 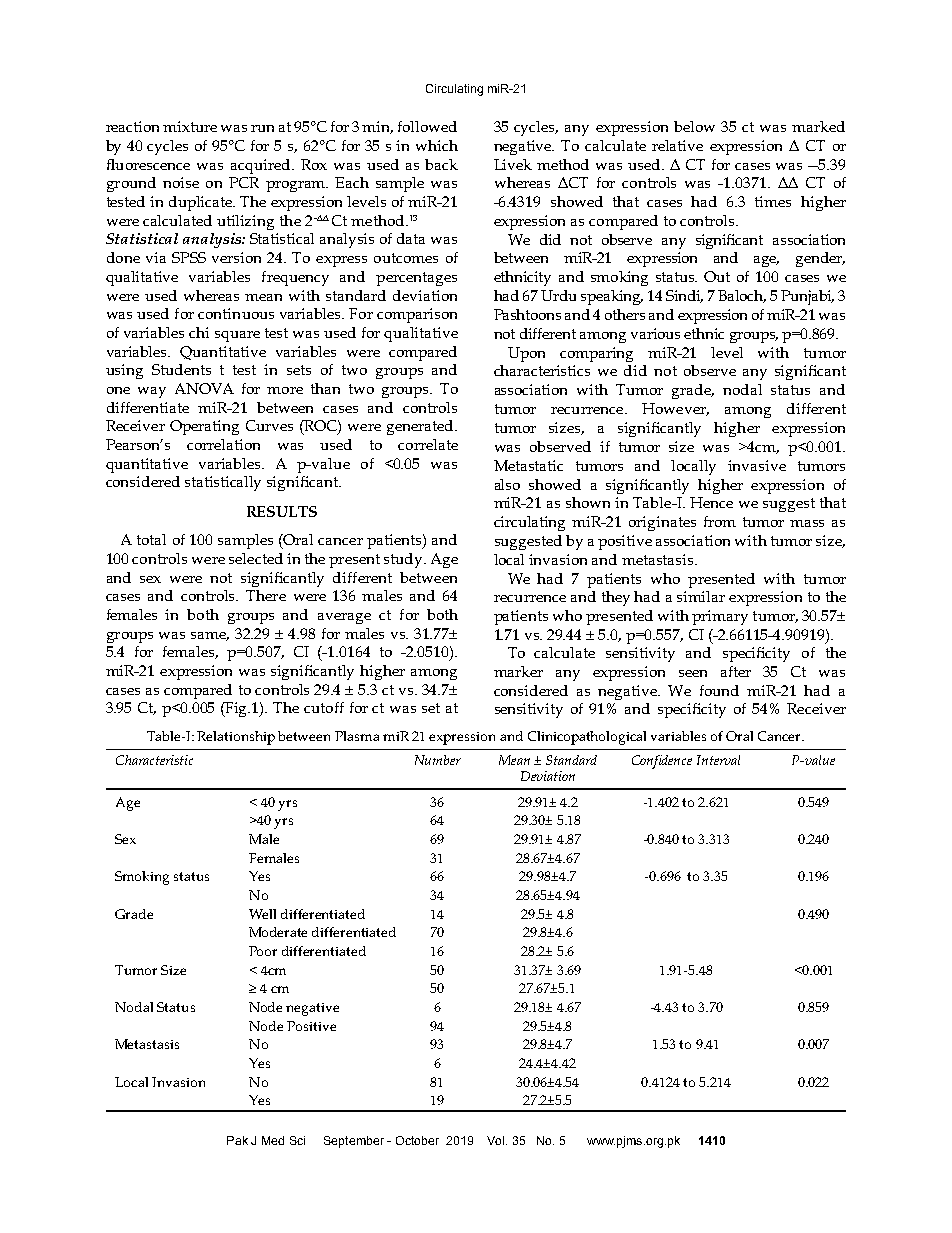 I want to click on below, so click(x=694, y=126).
